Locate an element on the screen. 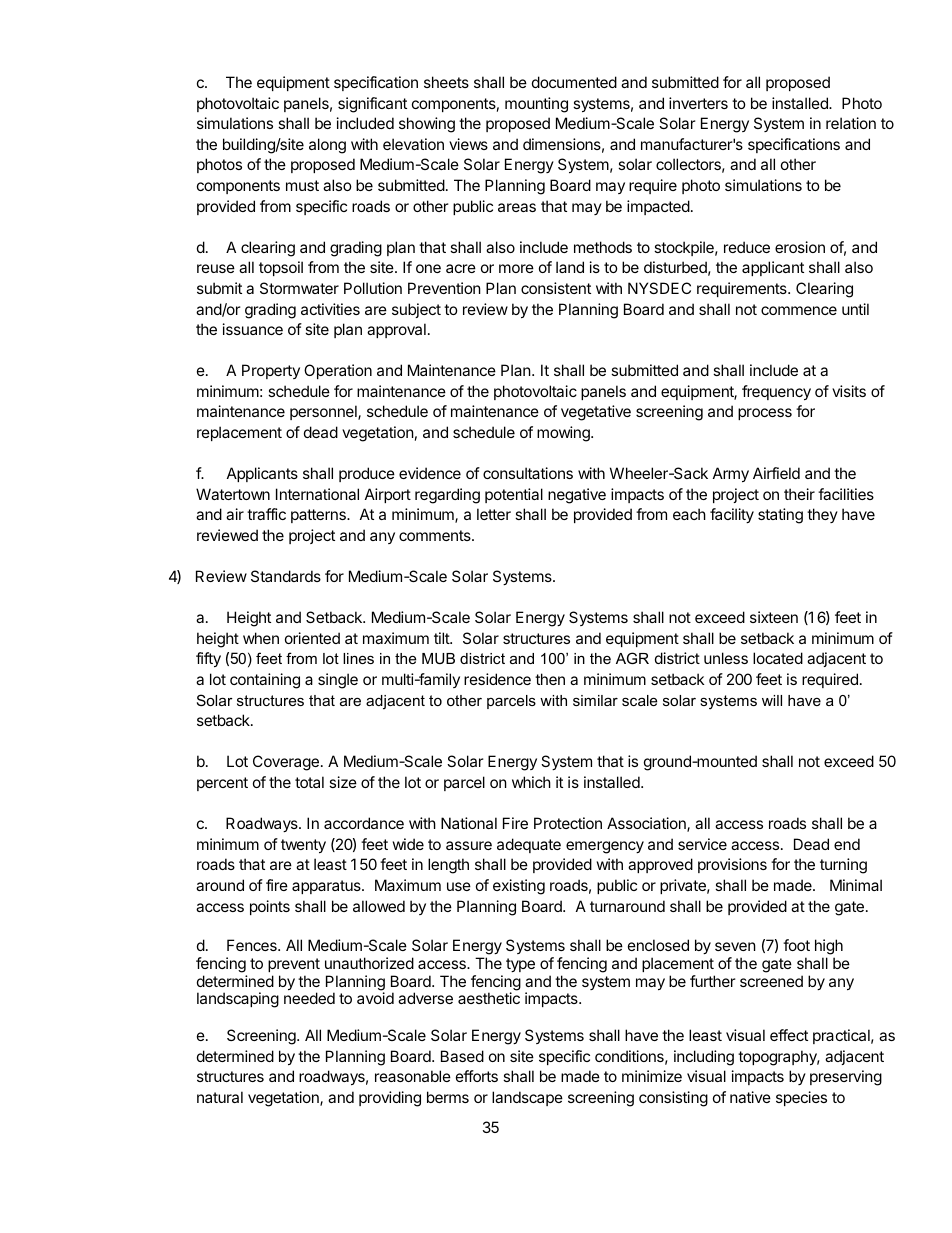 The width and height of the screenshot is (952, 1233). adequate is located at coordinates (529, 845).
